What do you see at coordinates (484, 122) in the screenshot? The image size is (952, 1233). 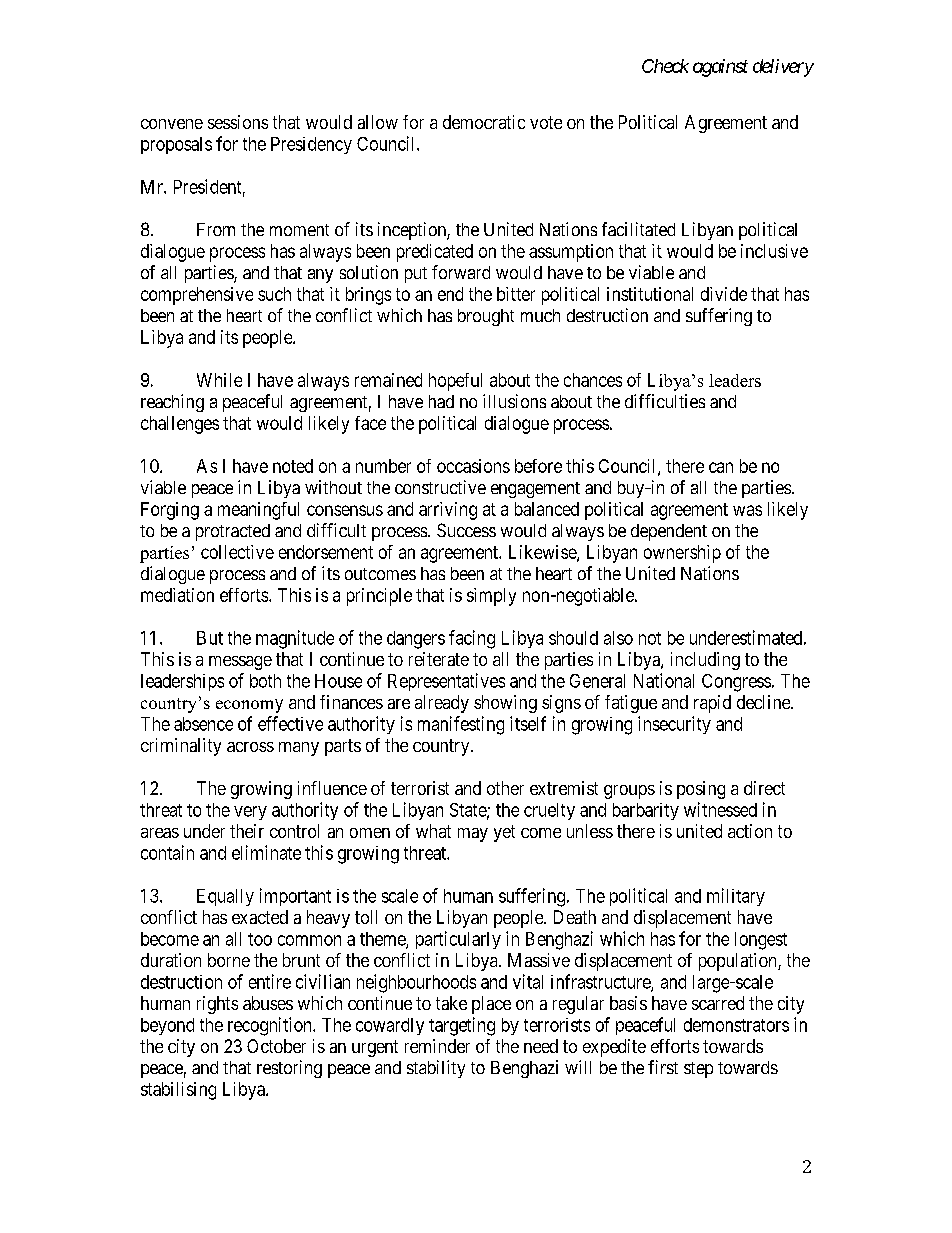 I see `democratic` at bounding box center [484, 122].
